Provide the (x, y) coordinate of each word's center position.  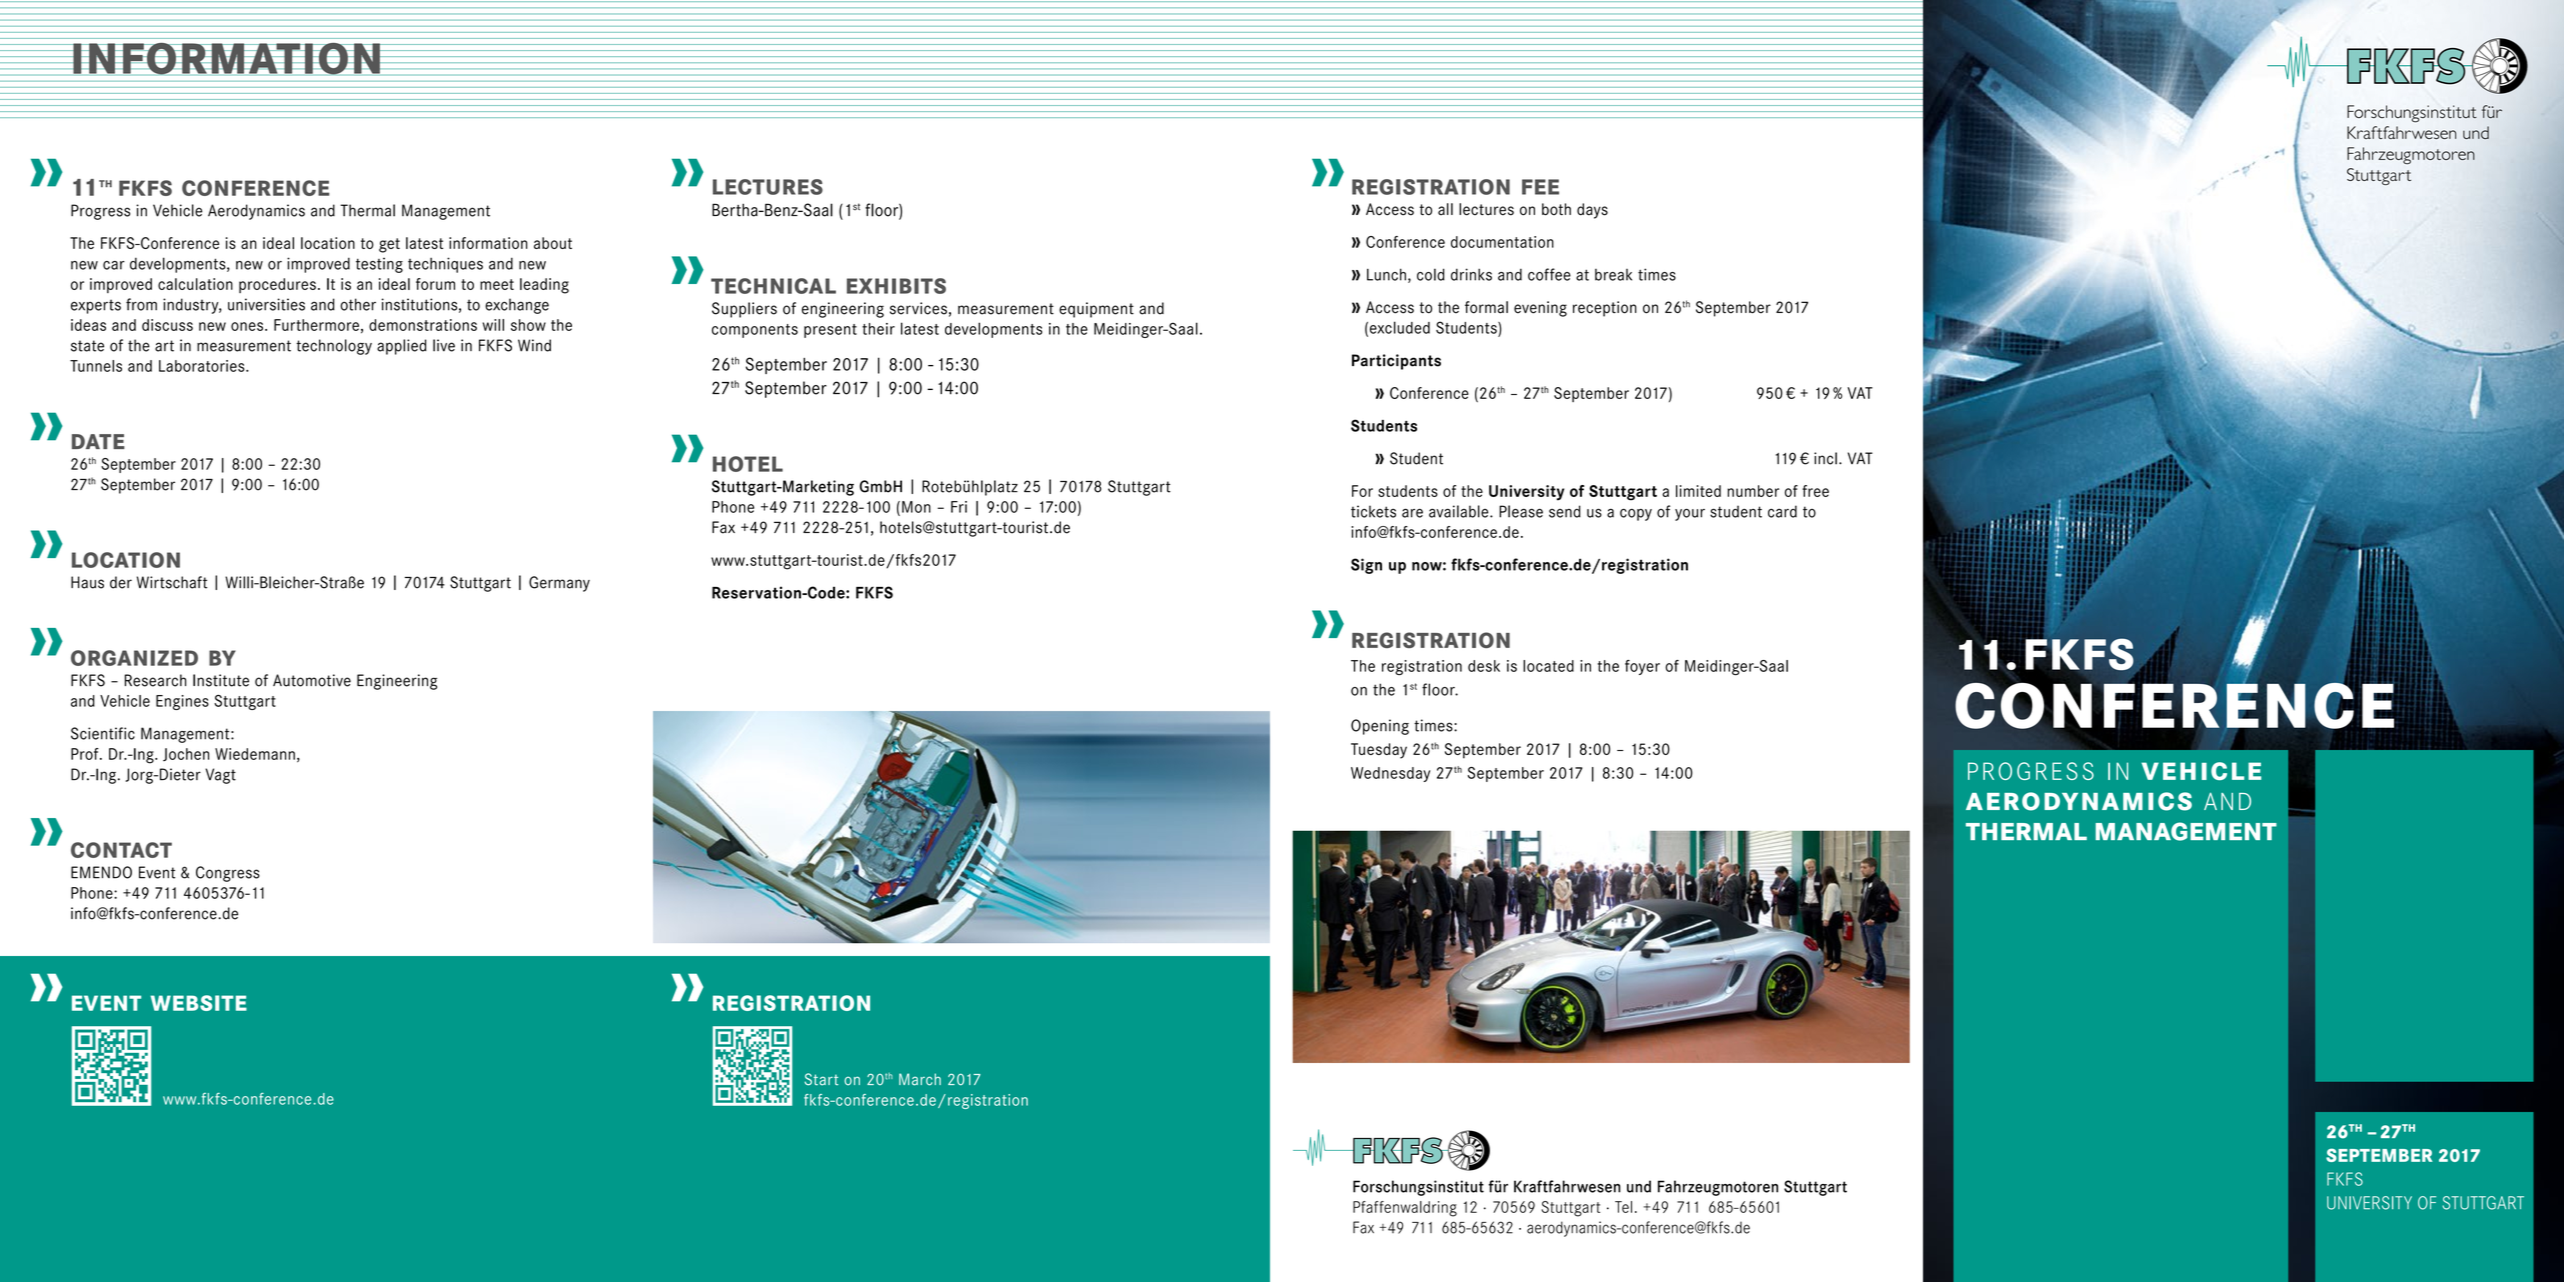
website (198, 1003)
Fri (959, 507)
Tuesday (1379, 751)
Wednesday (1390, 774)
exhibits (896, 286)
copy (1636, 514)
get (389, 245)
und (1639, 1186)
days (1592, 211)
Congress (228, 874)
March (920, 1079)
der (121, 582)
